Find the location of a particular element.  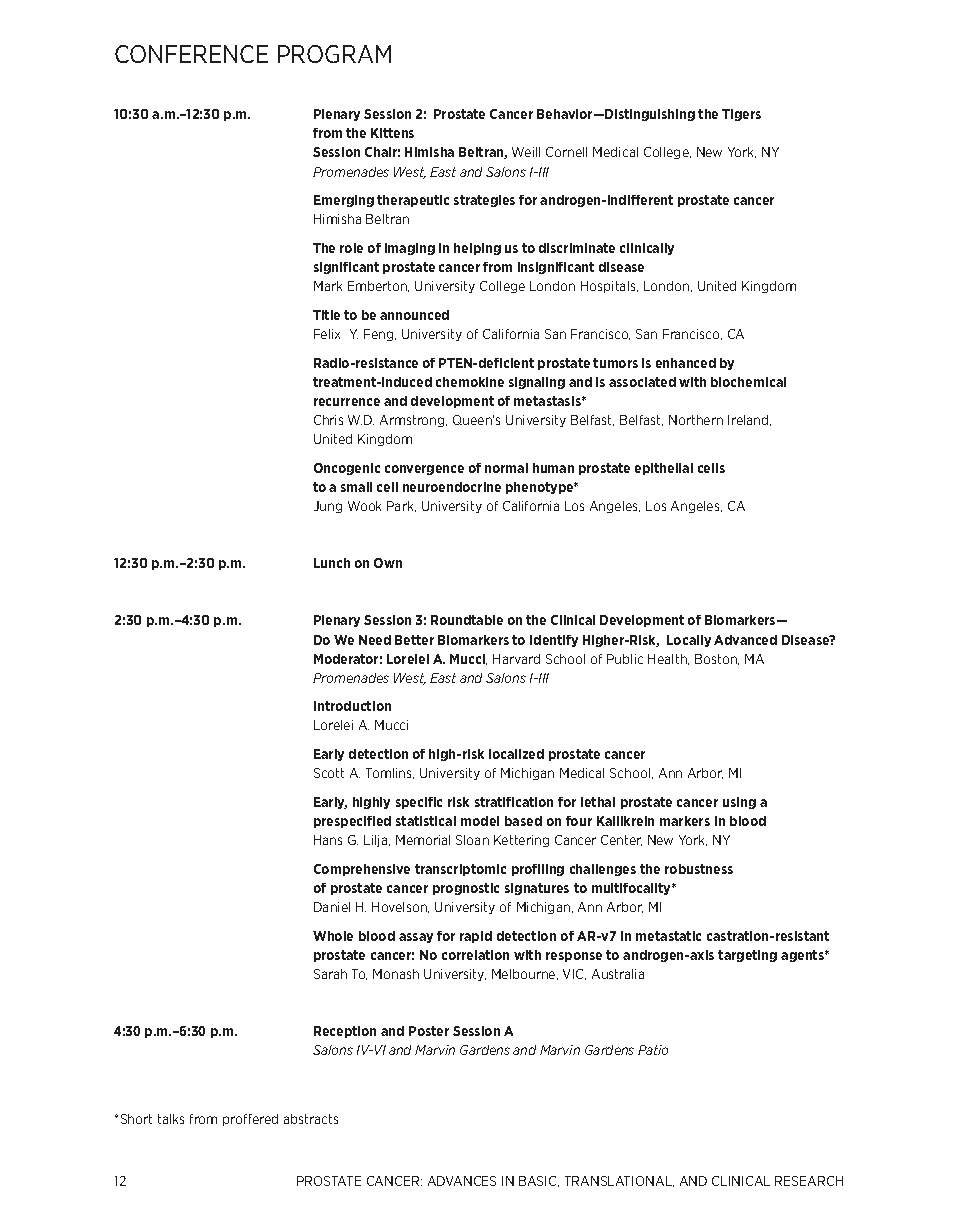

robustness is located at coordinates (699, 869).
